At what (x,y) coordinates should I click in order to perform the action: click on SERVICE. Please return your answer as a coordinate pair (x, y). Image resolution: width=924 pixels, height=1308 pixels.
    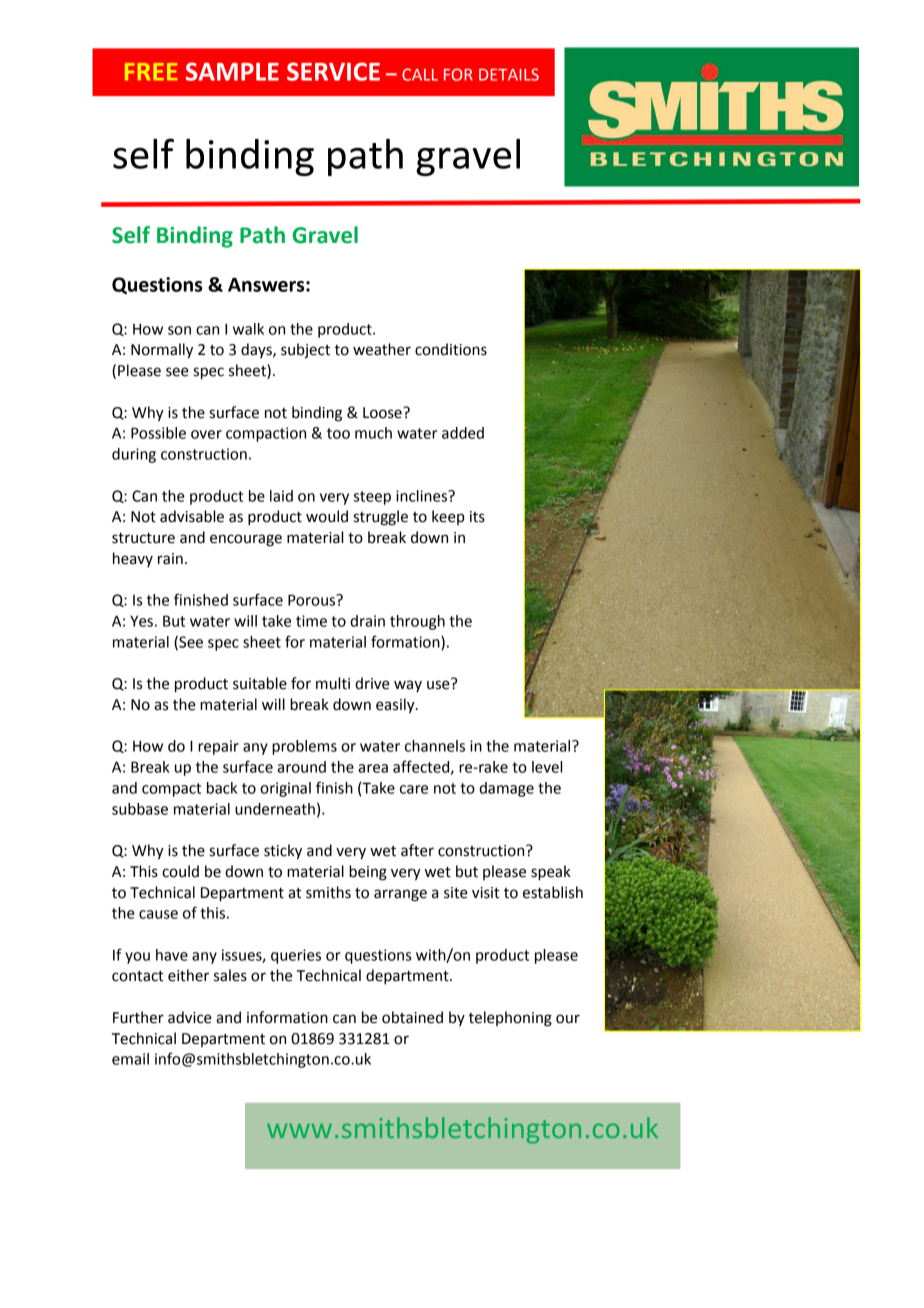
    Looking at the image, I should click on (333, 71).
